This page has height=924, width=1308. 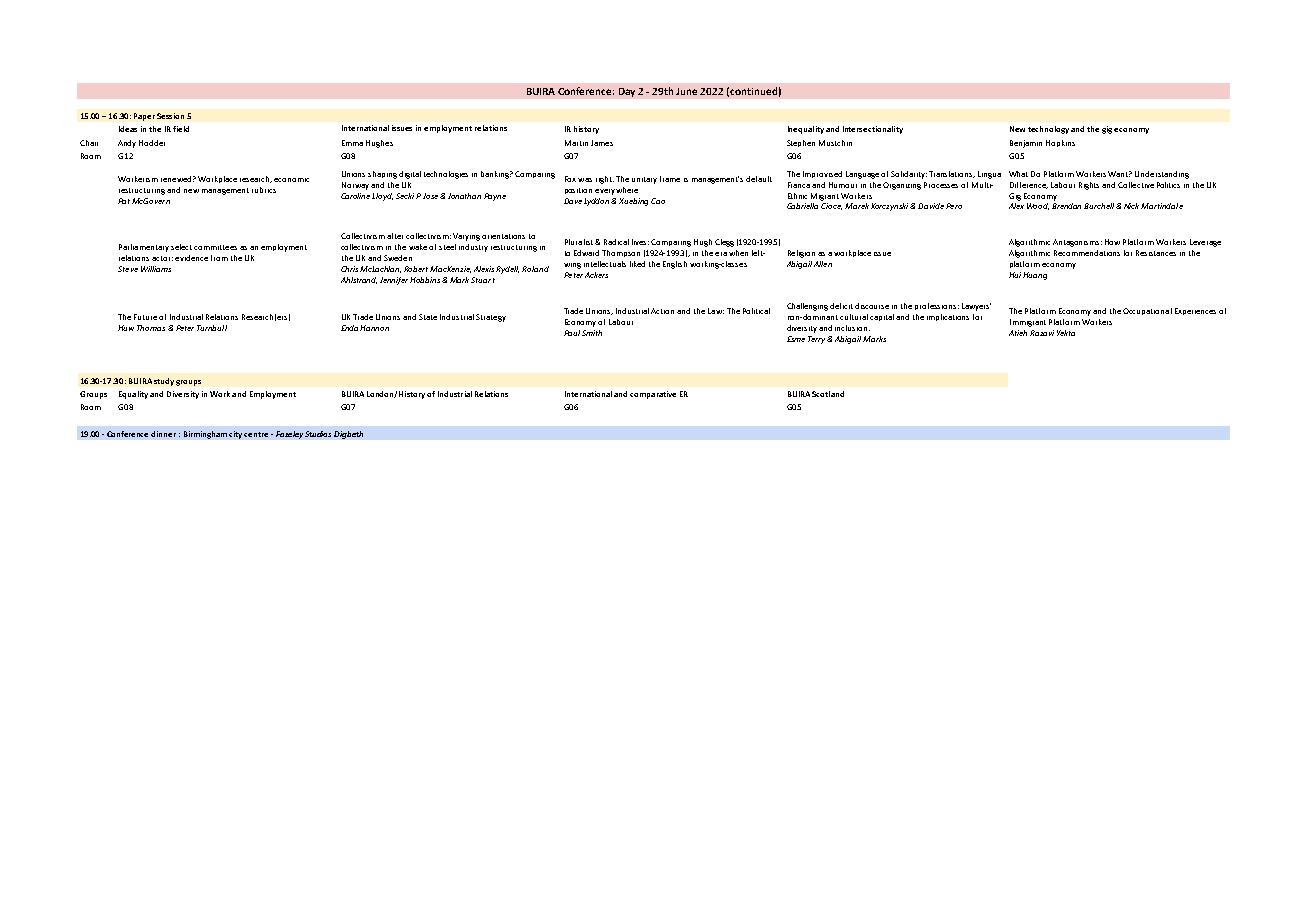 What do you see at coordinates (658, 201) in the page?
I see `Cao` at bounding box center [658, 201].
